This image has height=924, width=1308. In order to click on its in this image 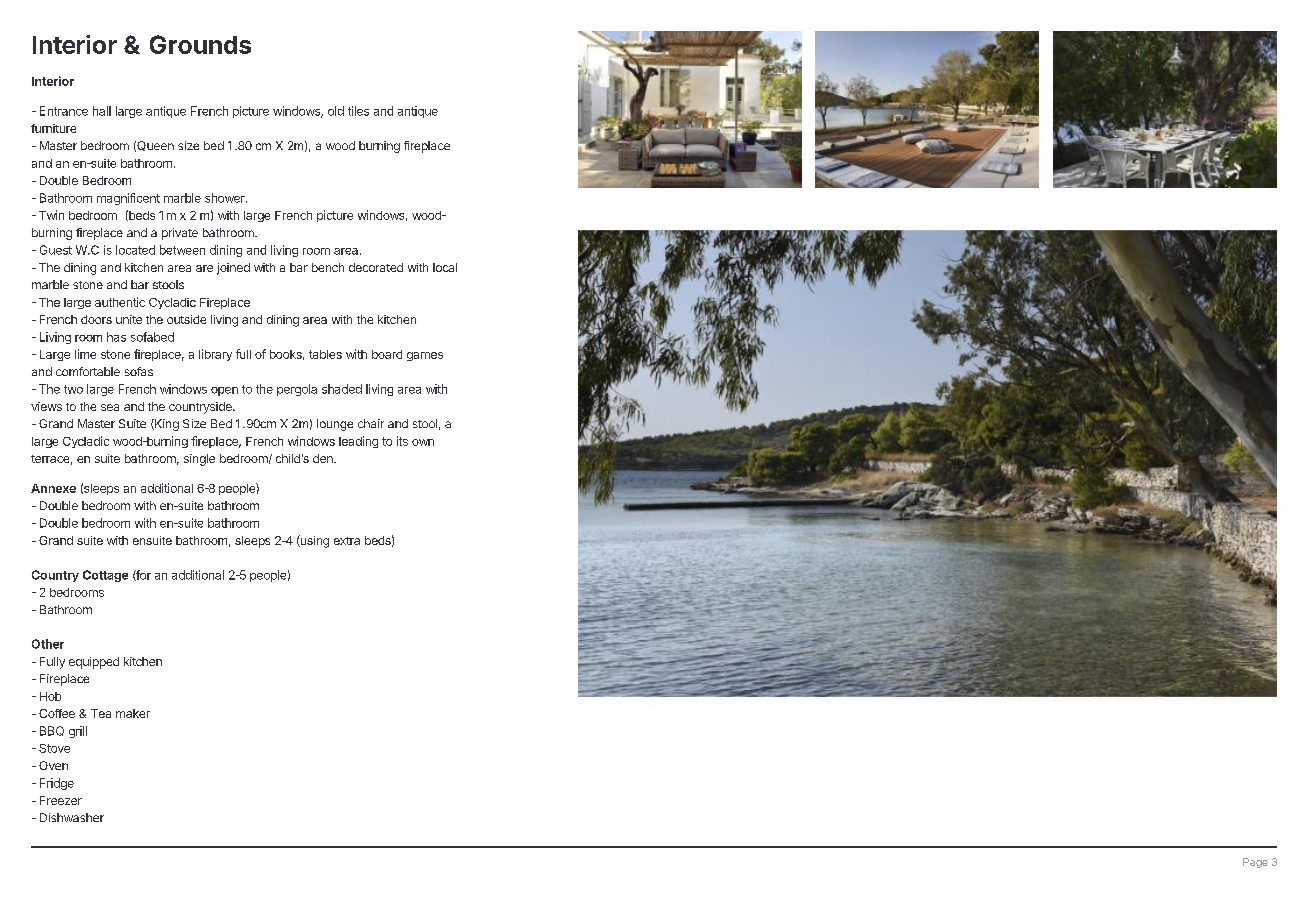, I will do `click(402, 441)`.
